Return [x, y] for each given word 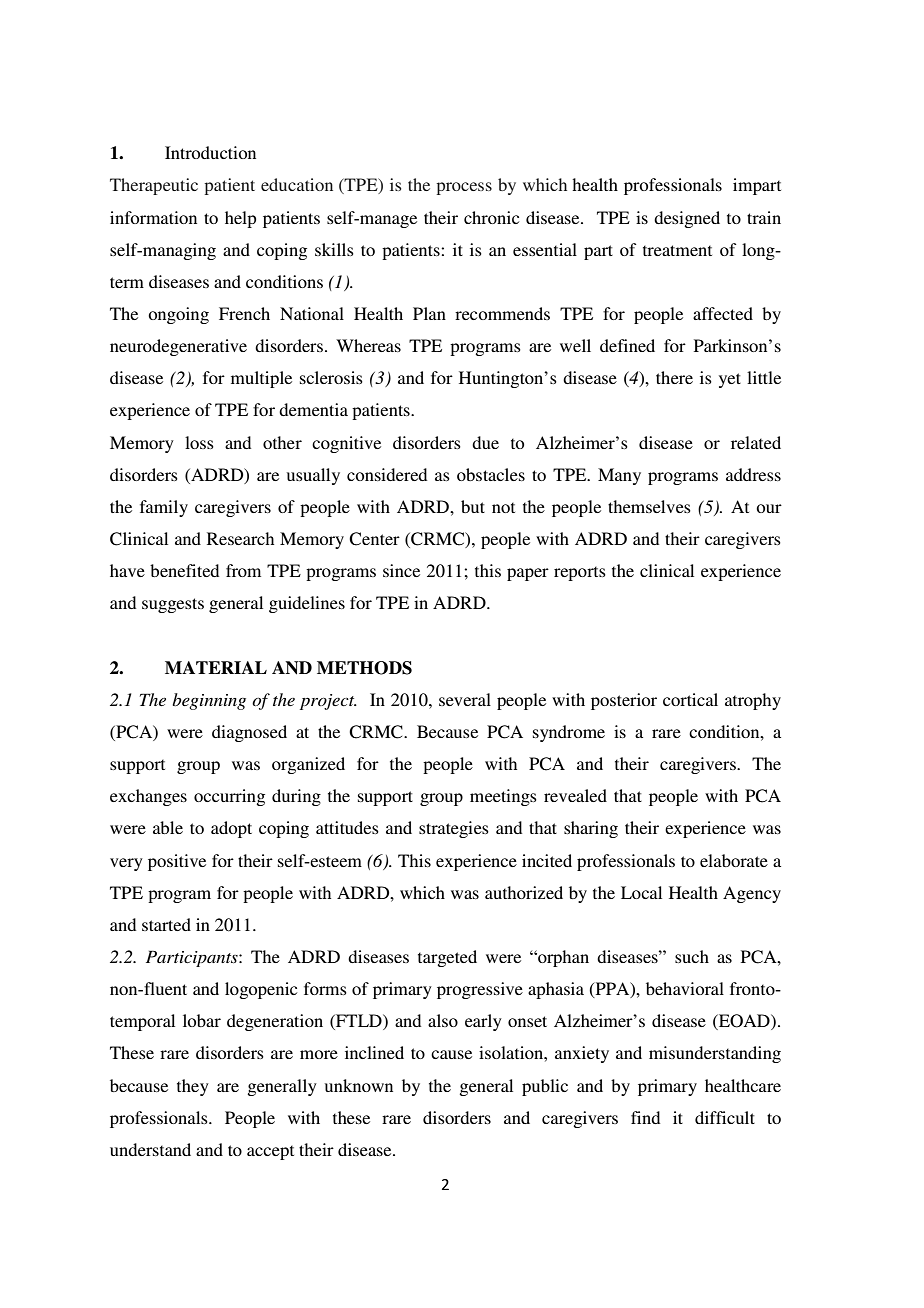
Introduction [210, 152]
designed [687, 219]
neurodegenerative [178, 347]
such [692, 956]
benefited [184, 570]
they [193, 1087]
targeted [447, 958]
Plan [429, 313]
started [166, 924]
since [401, 570]
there [674, 377]
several [465, 699]
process [464, 188]
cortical [690, 699]
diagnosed [249, 733]
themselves [649, 506]
